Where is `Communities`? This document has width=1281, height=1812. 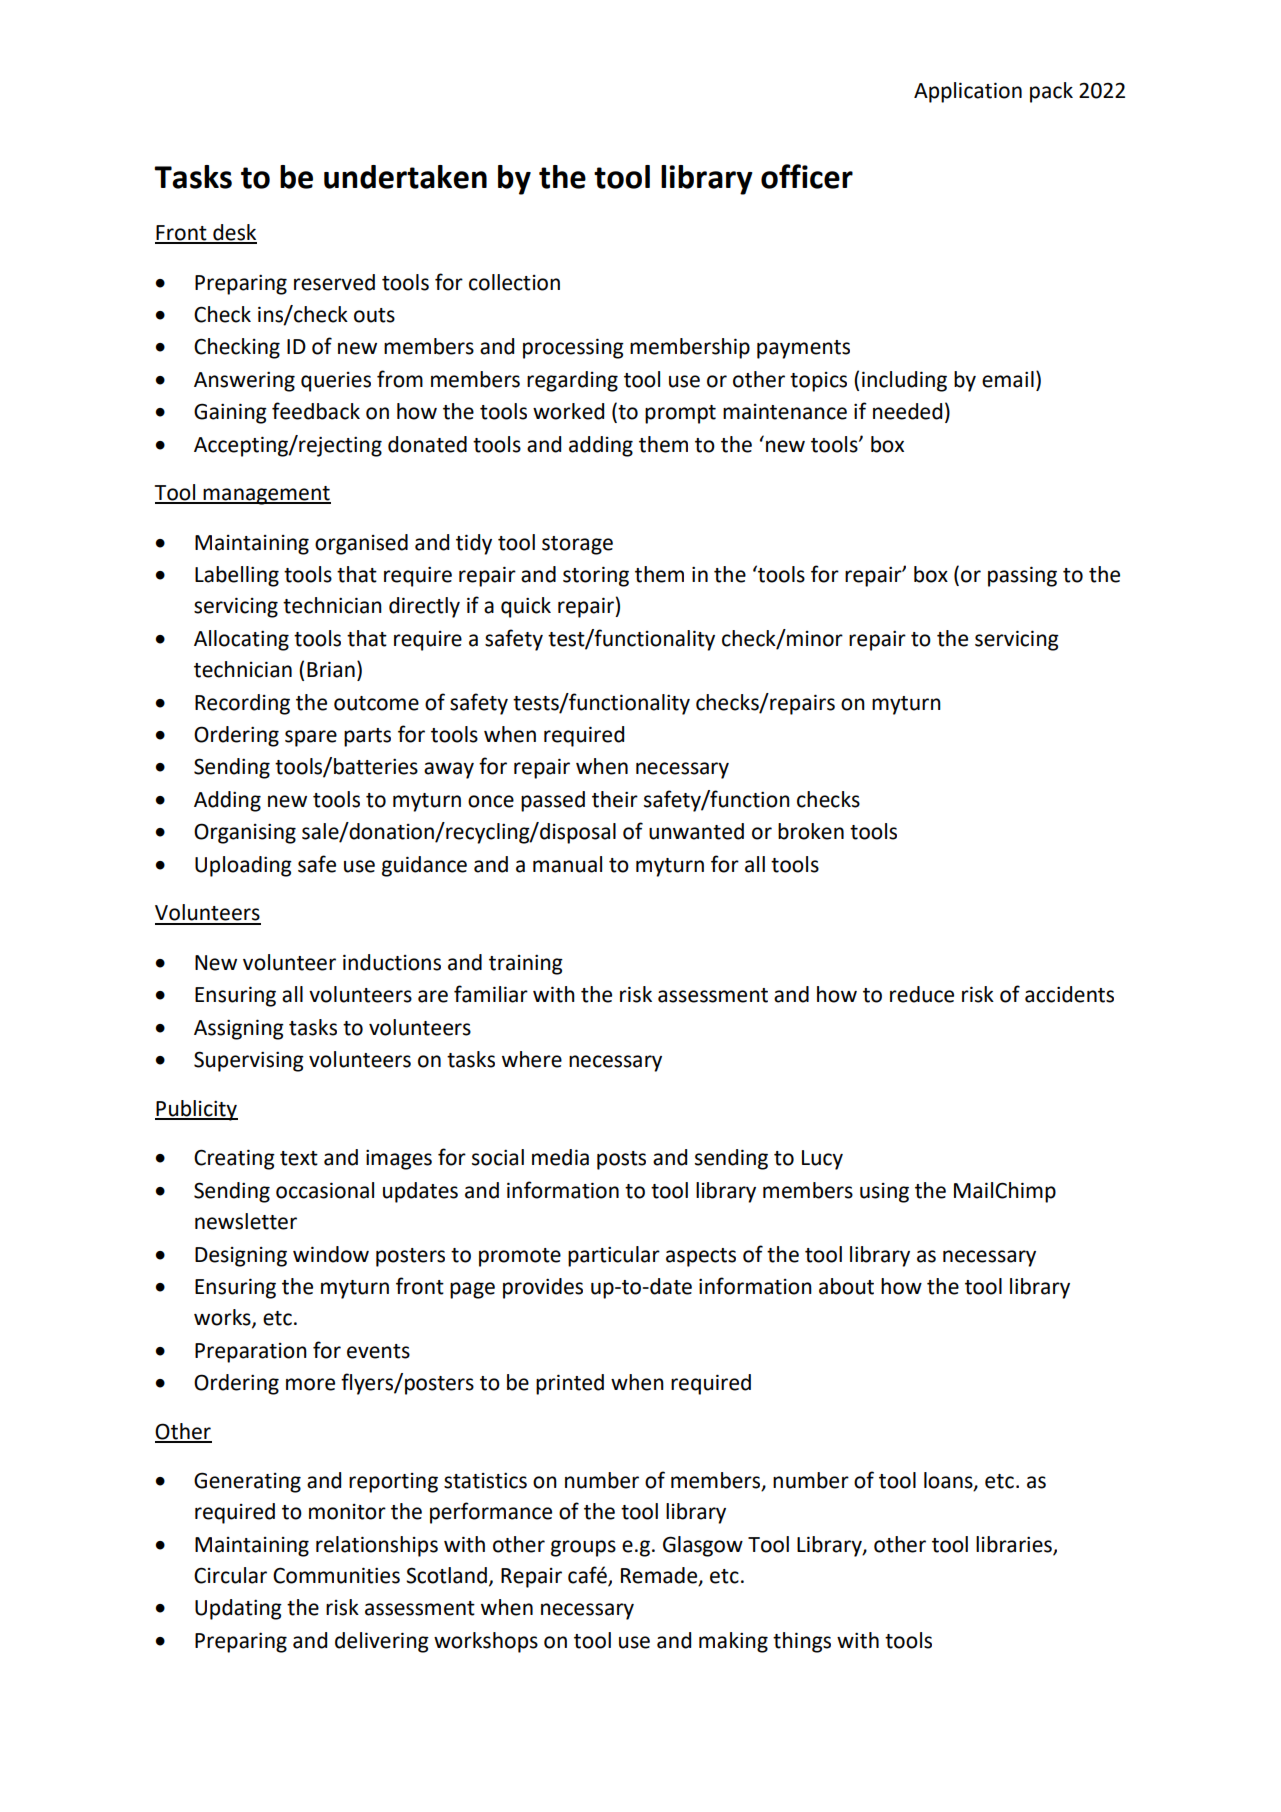 Communities is located at coordinates (336, 1575).
